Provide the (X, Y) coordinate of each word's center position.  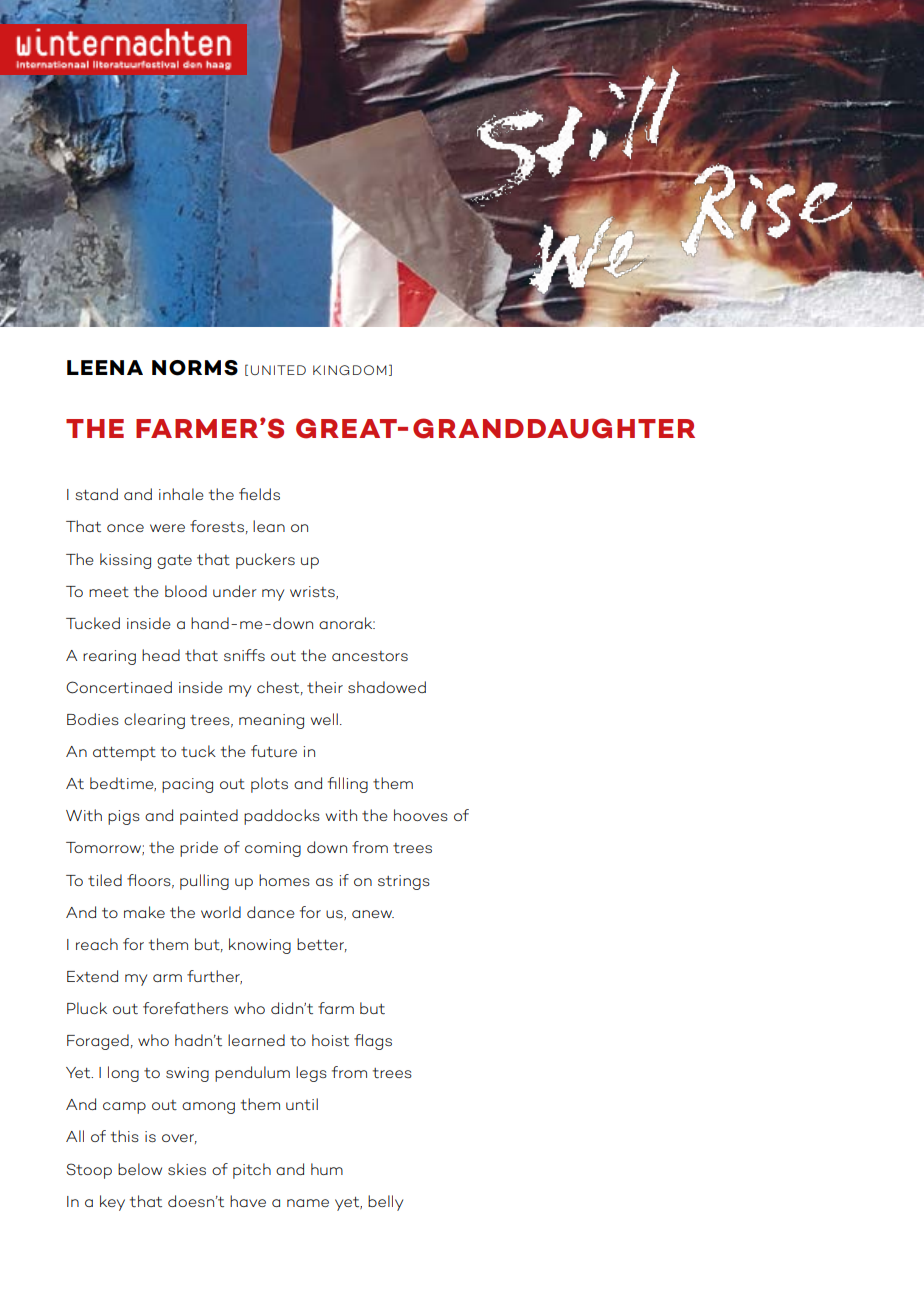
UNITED (278, 370)
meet (109, 592)
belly (385, 1203)
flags (373, 1042)
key (112, 1203)
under (235, 591)
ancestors (370, 656)
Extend (92, 976)
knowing (260, 946)
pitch (252, 1171)
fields (259, 494)
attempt (124, 754)
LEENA (105, 367)
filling (348, 785)
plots (269, 785)
